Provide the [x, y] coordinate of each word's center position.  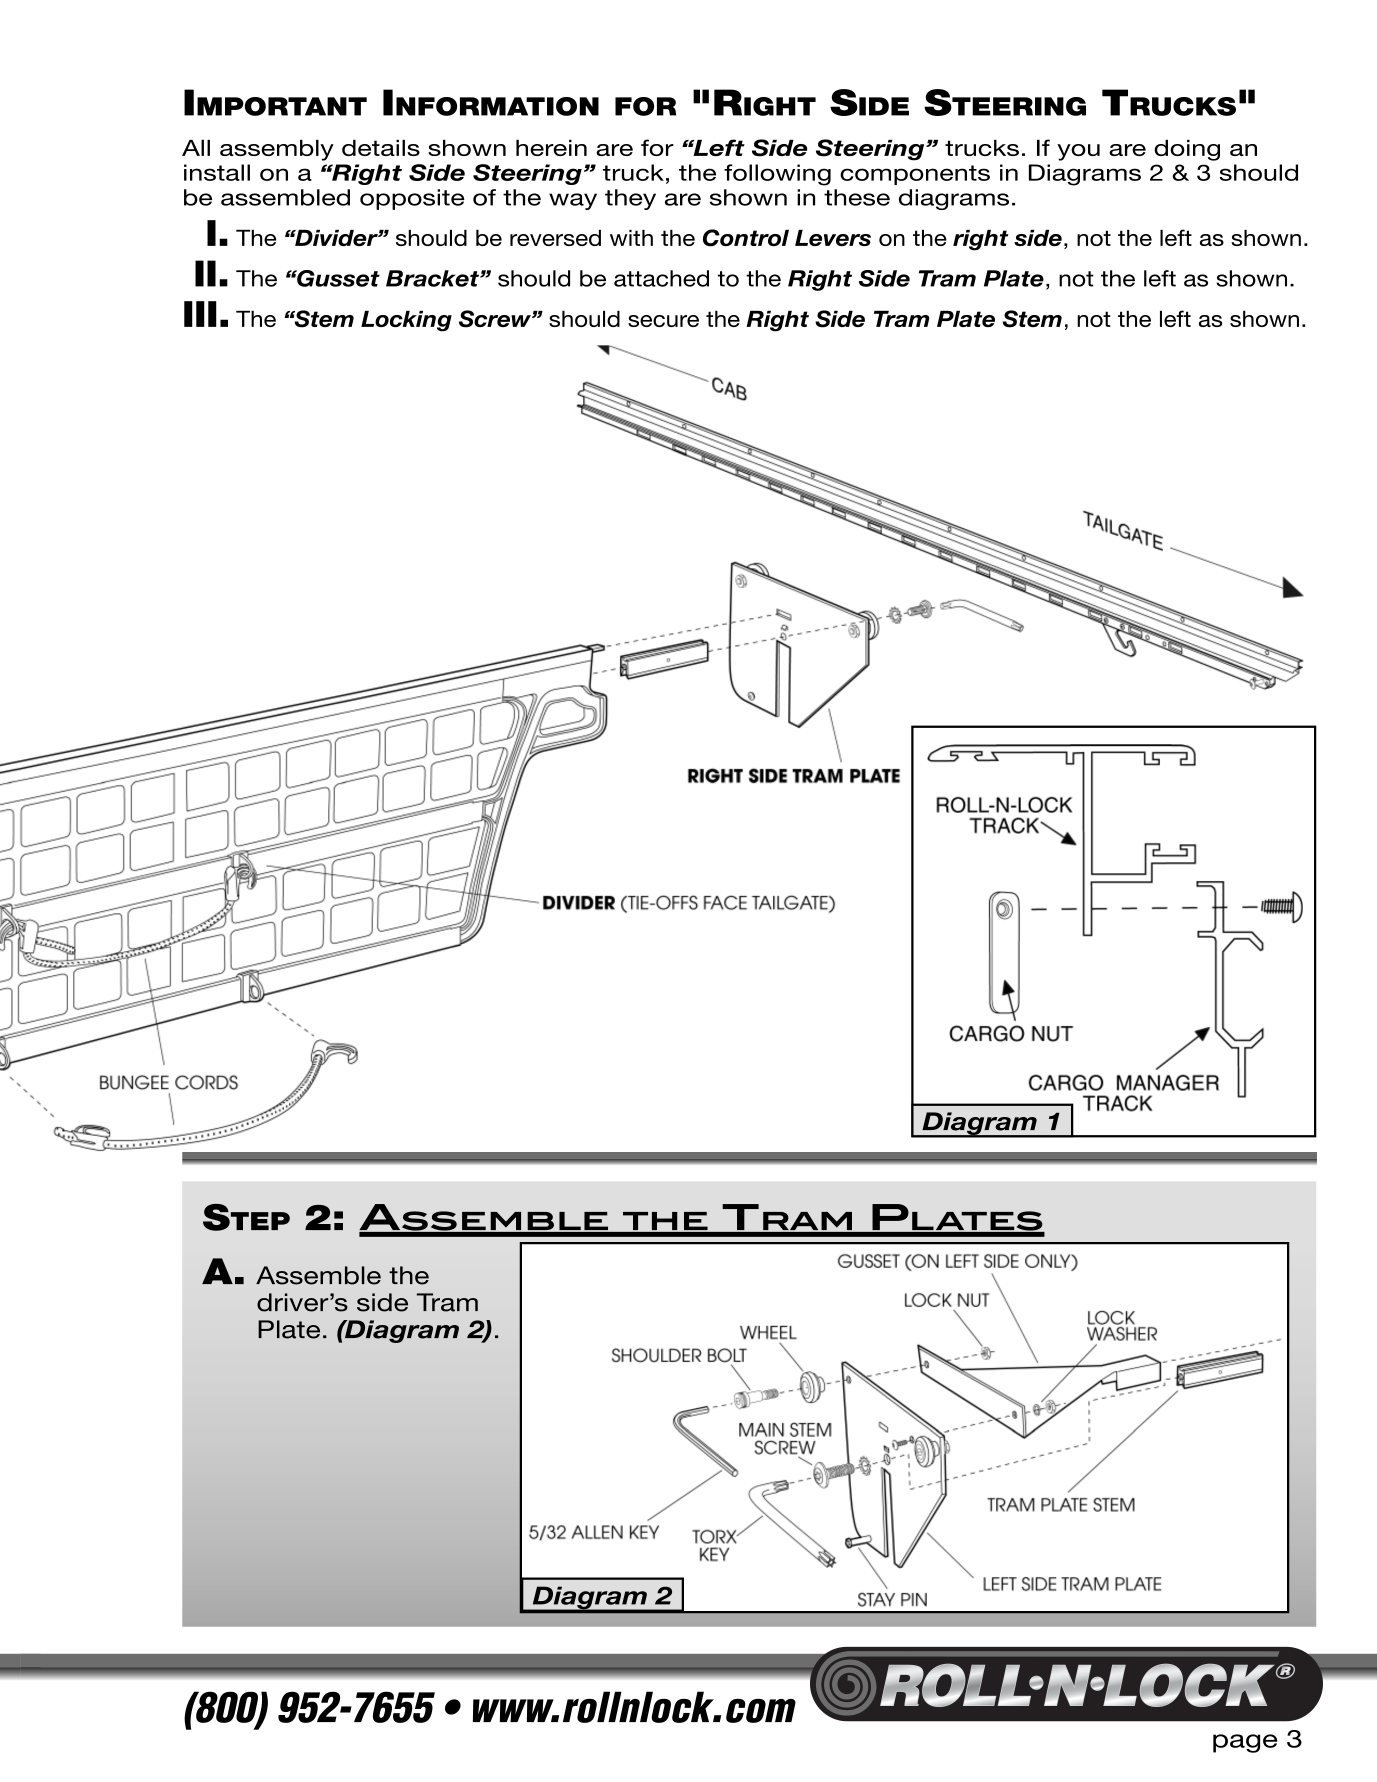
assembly [277, 150]
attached [661, 278]
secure [663, 321]
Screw [496, 319]
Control [746, 238]
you [1078, 152]
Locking [406, 321]
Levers [833, 238]
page [1245, 1743]
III [200, 314]
